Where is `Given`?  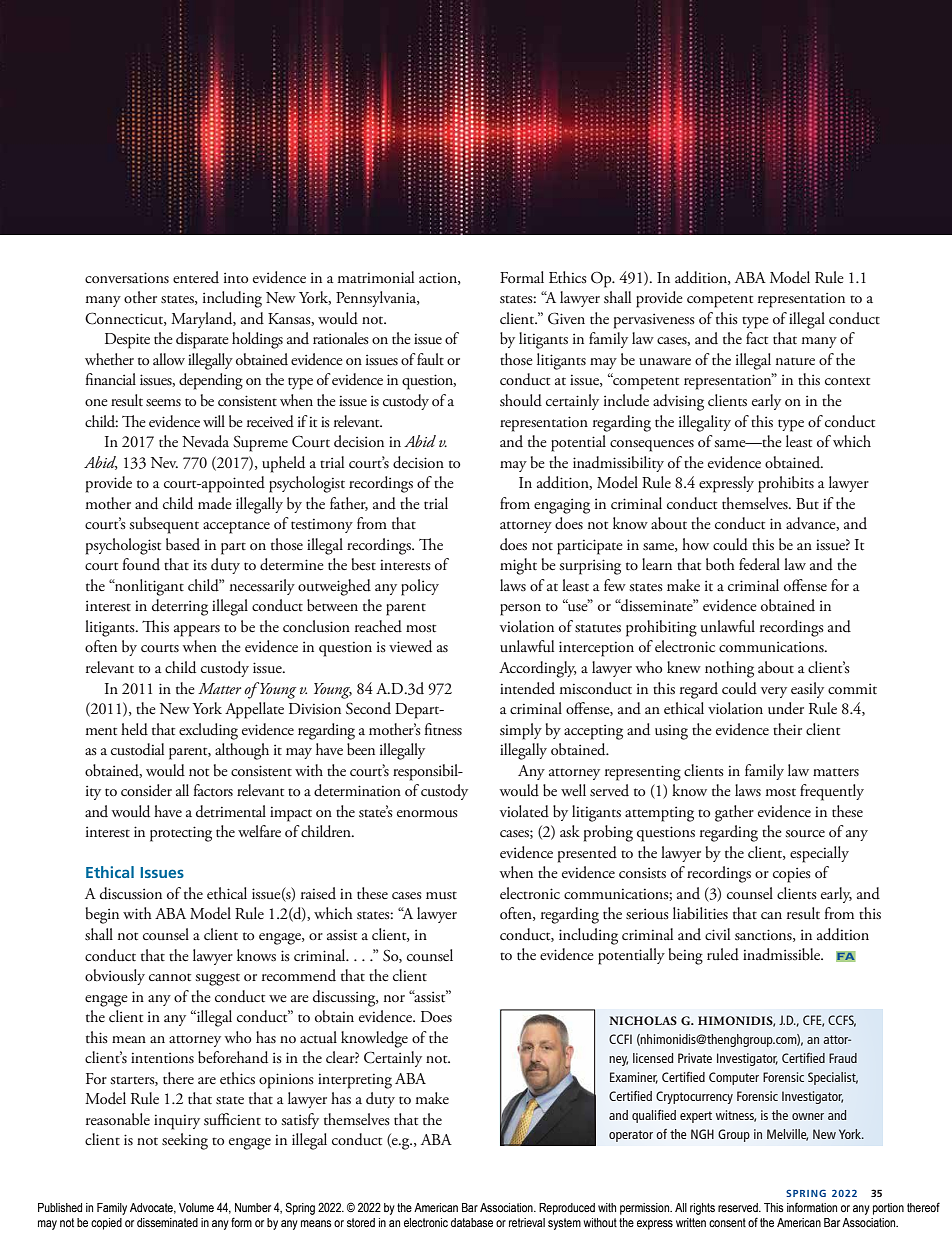
Given is located at coordinates (566, 319).
